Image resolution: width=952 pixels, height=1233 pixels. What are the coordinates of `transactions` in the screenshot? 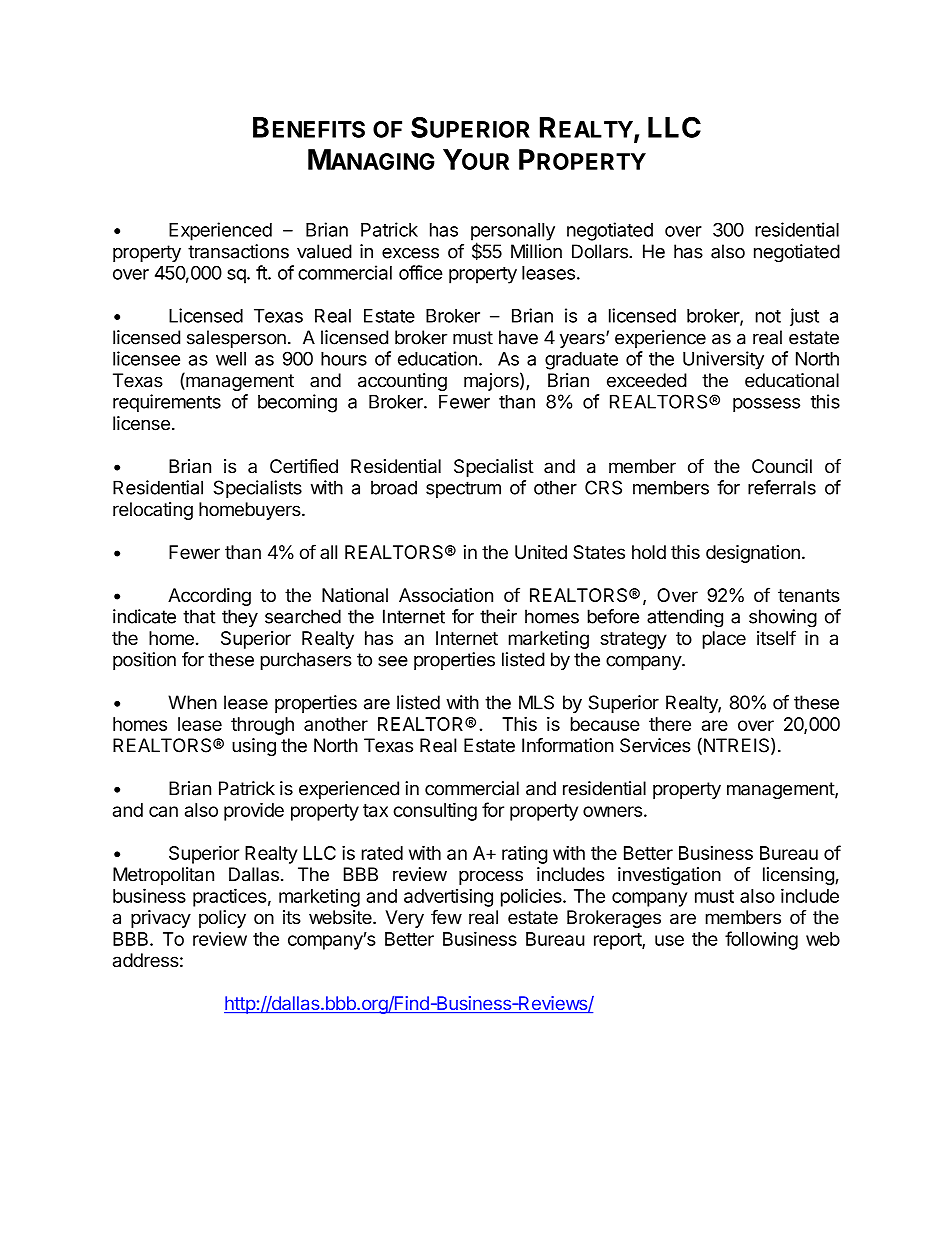 It's located at (238, 251).
